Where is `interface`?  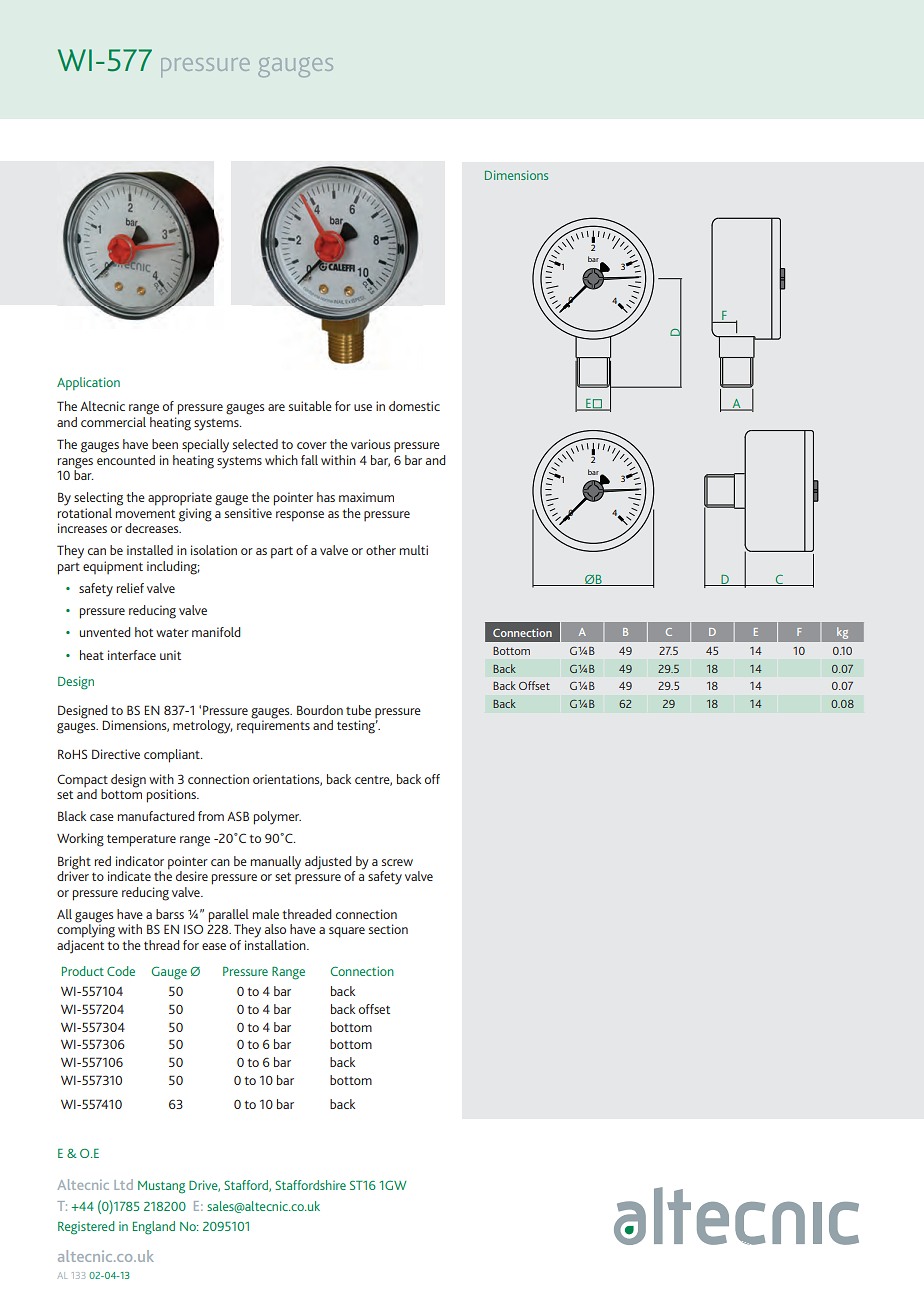
interface is located at coordinates (132, 655).
